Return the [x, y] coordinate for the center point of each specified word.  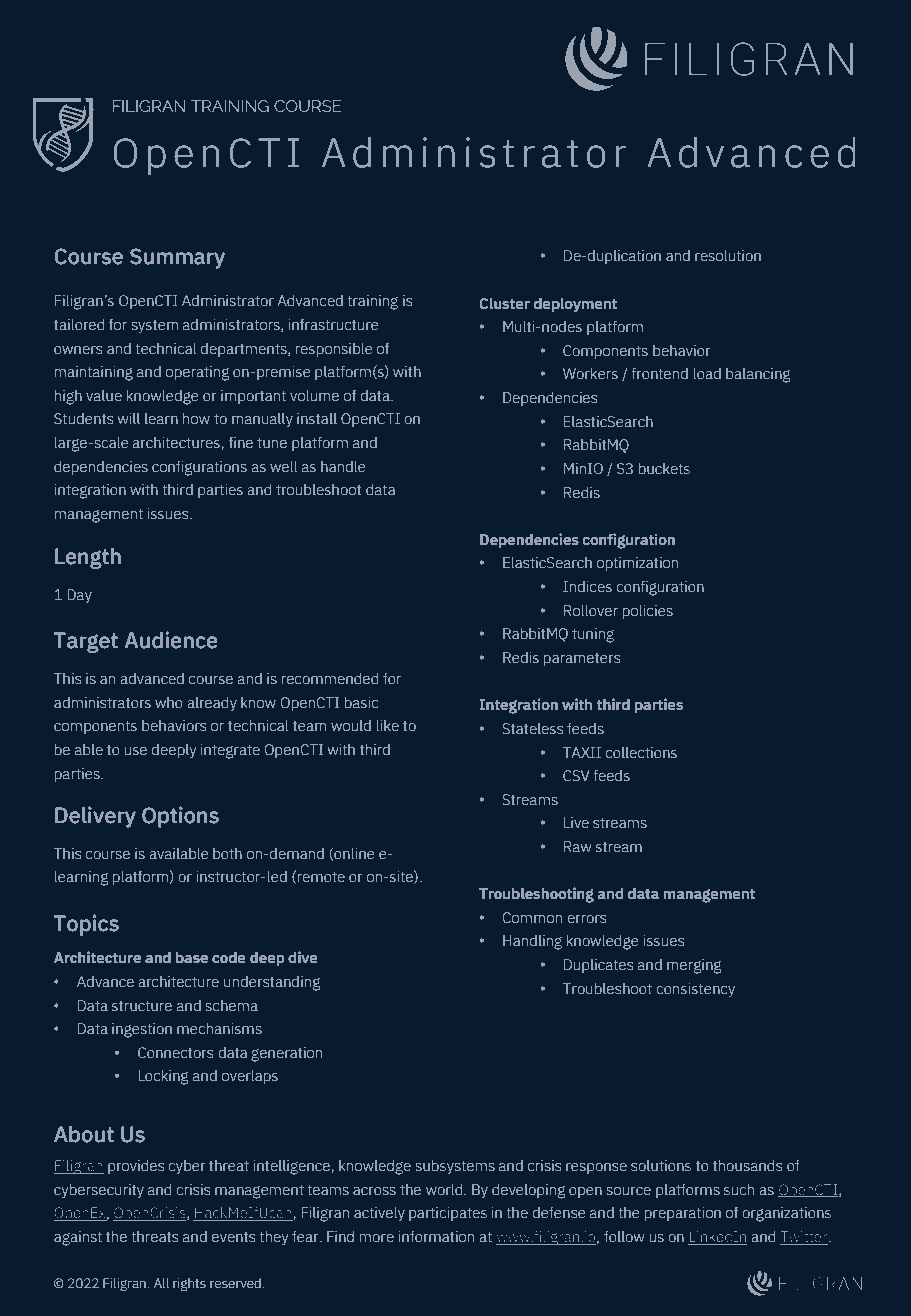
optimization [637, 564]
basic [361, 703]
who [169, 703]
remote [321, 877]
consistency [695, 990]
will [129, 418]
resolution [728, 256]
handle [343, 466]
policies [648, 612]
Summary [177, 258]
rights [189, 1284]
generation [286, 1054]
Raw [577, 847]
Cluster [504, 304]
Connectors [175, 1053]
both [227, 854]
